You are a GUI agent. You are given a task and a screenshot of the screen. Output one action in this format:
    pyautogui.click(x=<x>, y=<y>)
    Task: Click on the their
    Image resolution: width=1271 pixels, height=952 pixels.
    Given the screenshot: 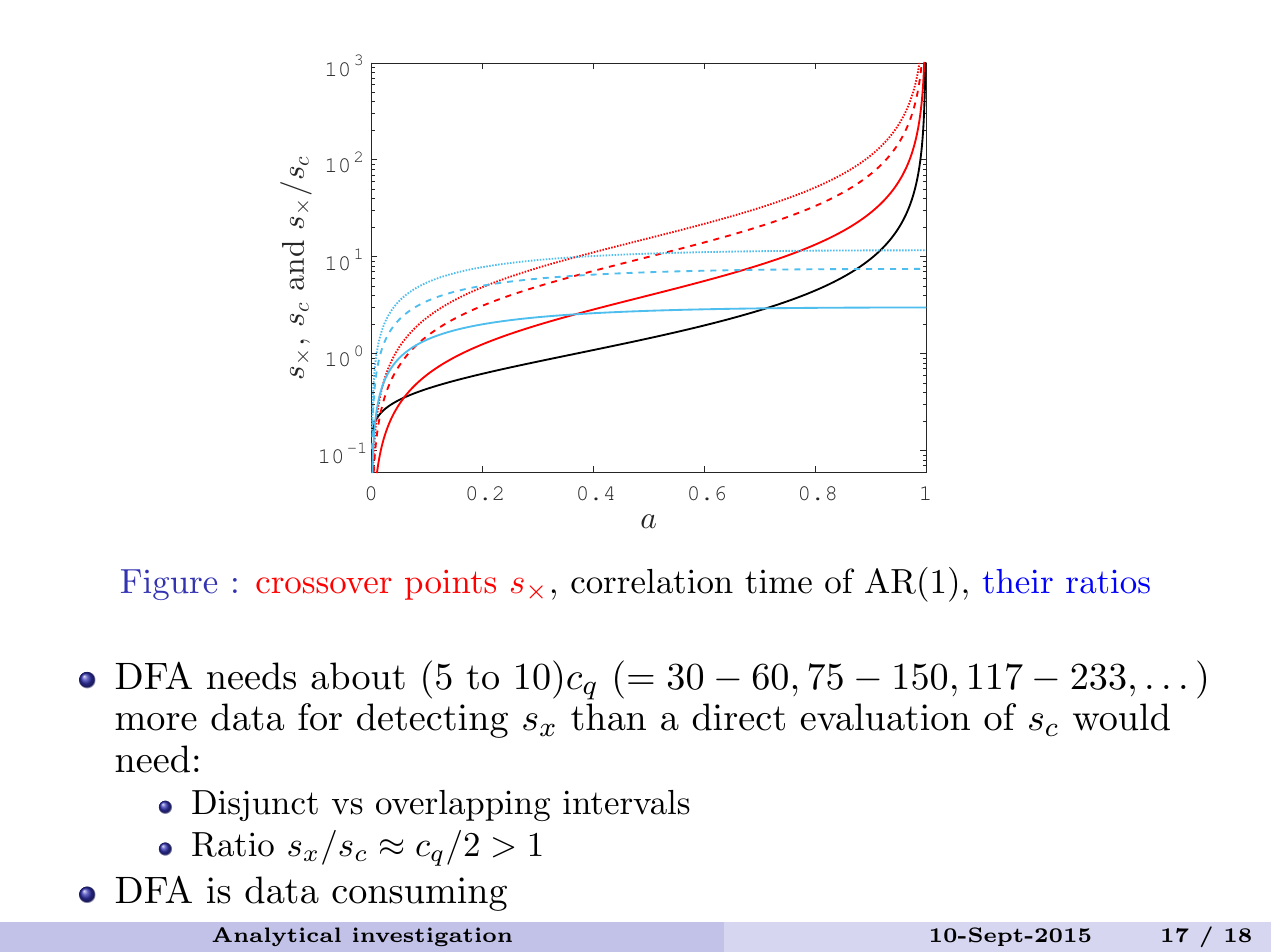 What is the action you would take?
    pyautogui.click(x=1018, y=581)
